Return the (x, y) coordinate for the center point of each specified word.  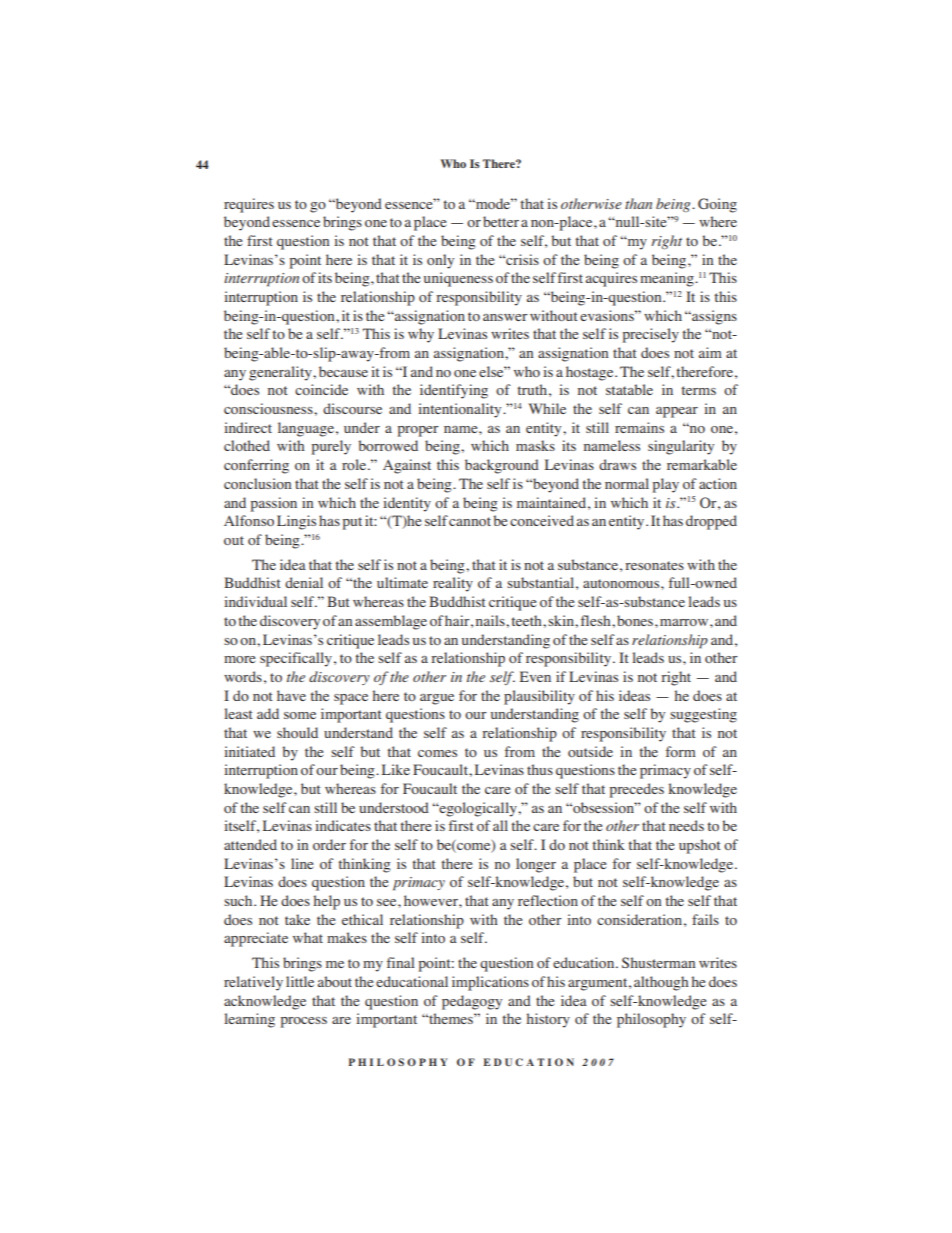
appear (677, 412)
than (638, 203)
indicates (343, 825)
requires (249, 205)
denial (304, 582)
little (300, 981)
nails (491, 620)
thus (540, 769)
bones (636, 620)
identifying (454, 391)
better (501, 221)
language (306, 429)
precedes (636, 790)
